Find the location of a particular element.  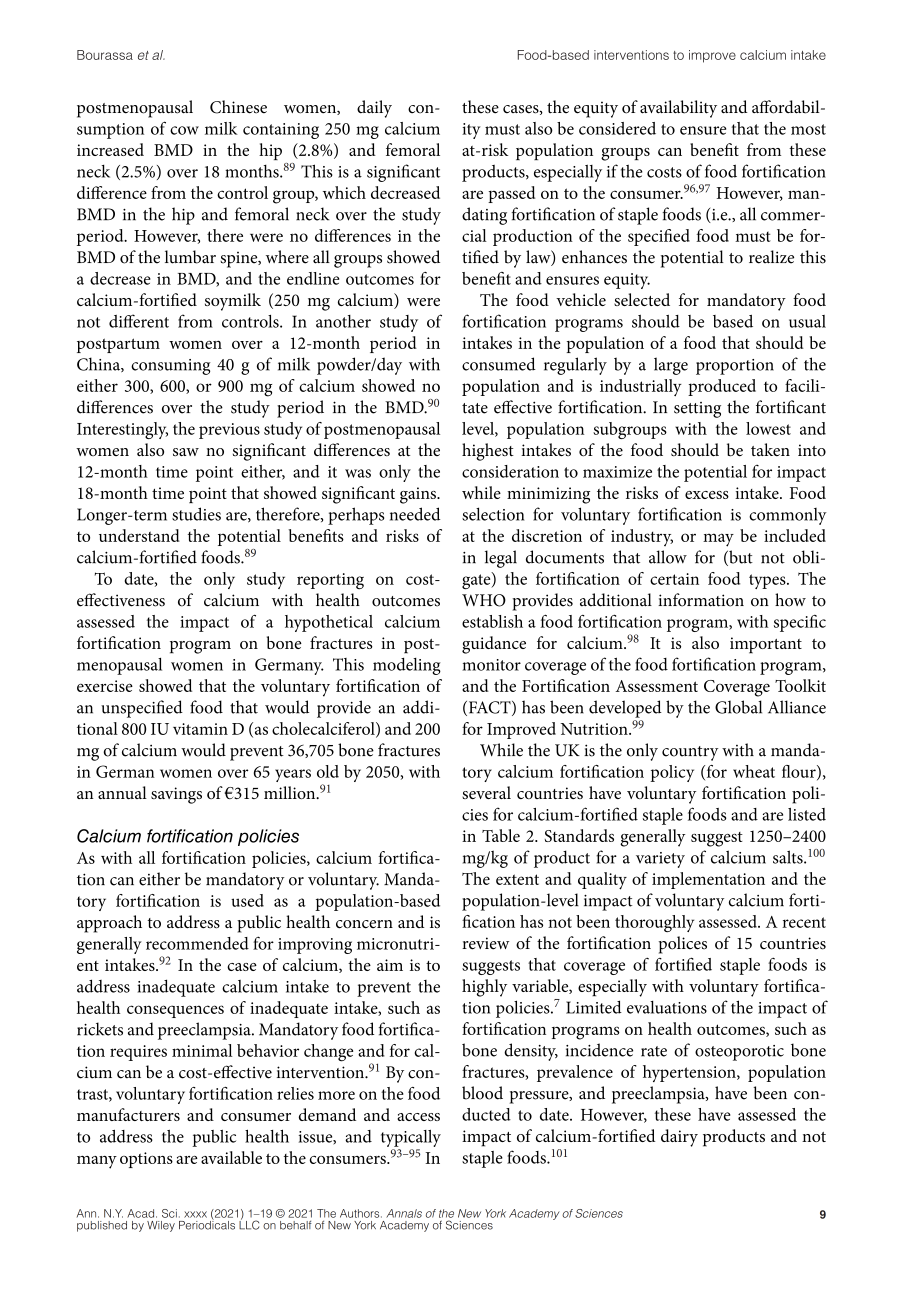

passed is located at coordinates (511, 194).
